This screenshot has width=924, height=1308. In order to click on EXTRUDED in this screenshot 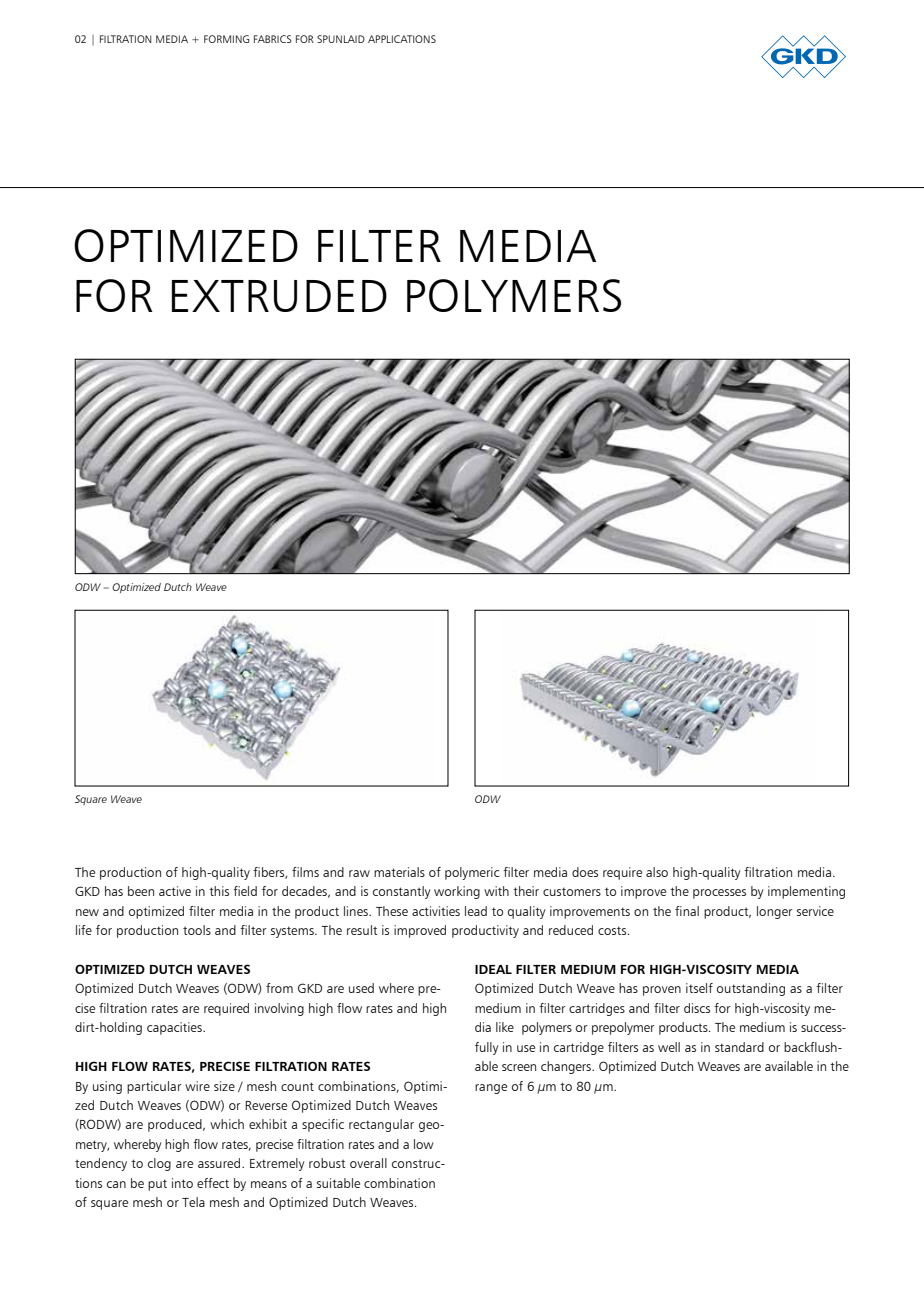, I will do `click(279, 296)`.
